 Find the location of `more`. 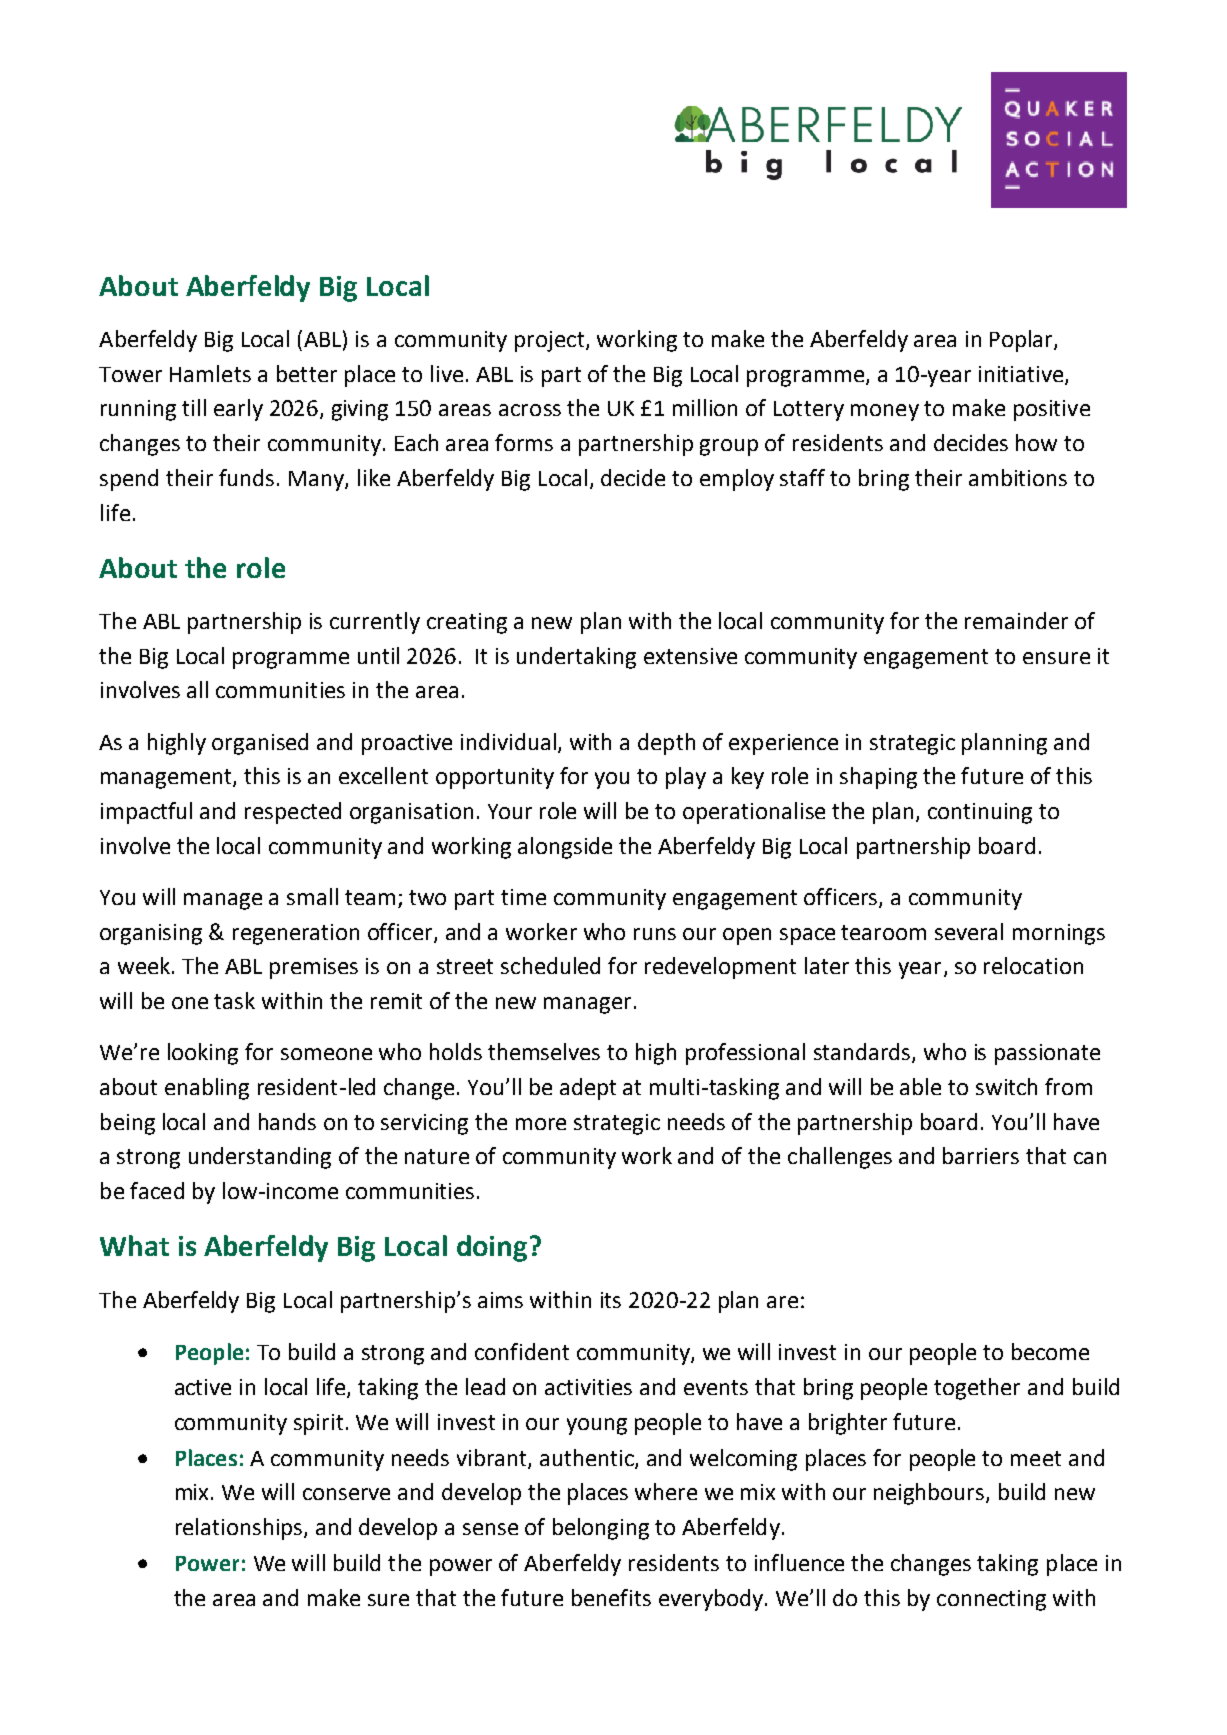

more is located at coordinates (541, 1124).
